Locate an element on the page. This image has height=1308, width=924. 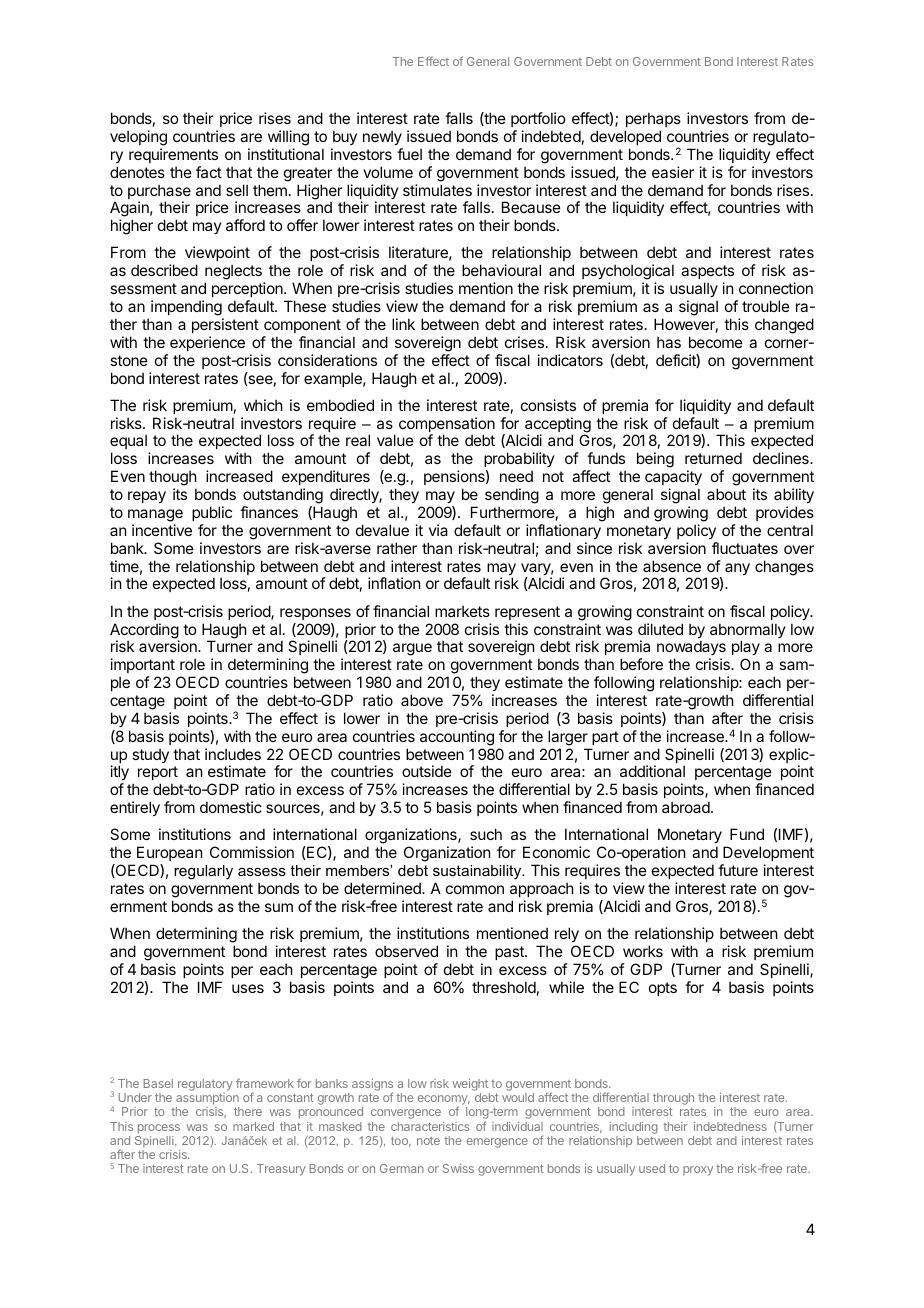
fact is located at coordinates (209, 172).
